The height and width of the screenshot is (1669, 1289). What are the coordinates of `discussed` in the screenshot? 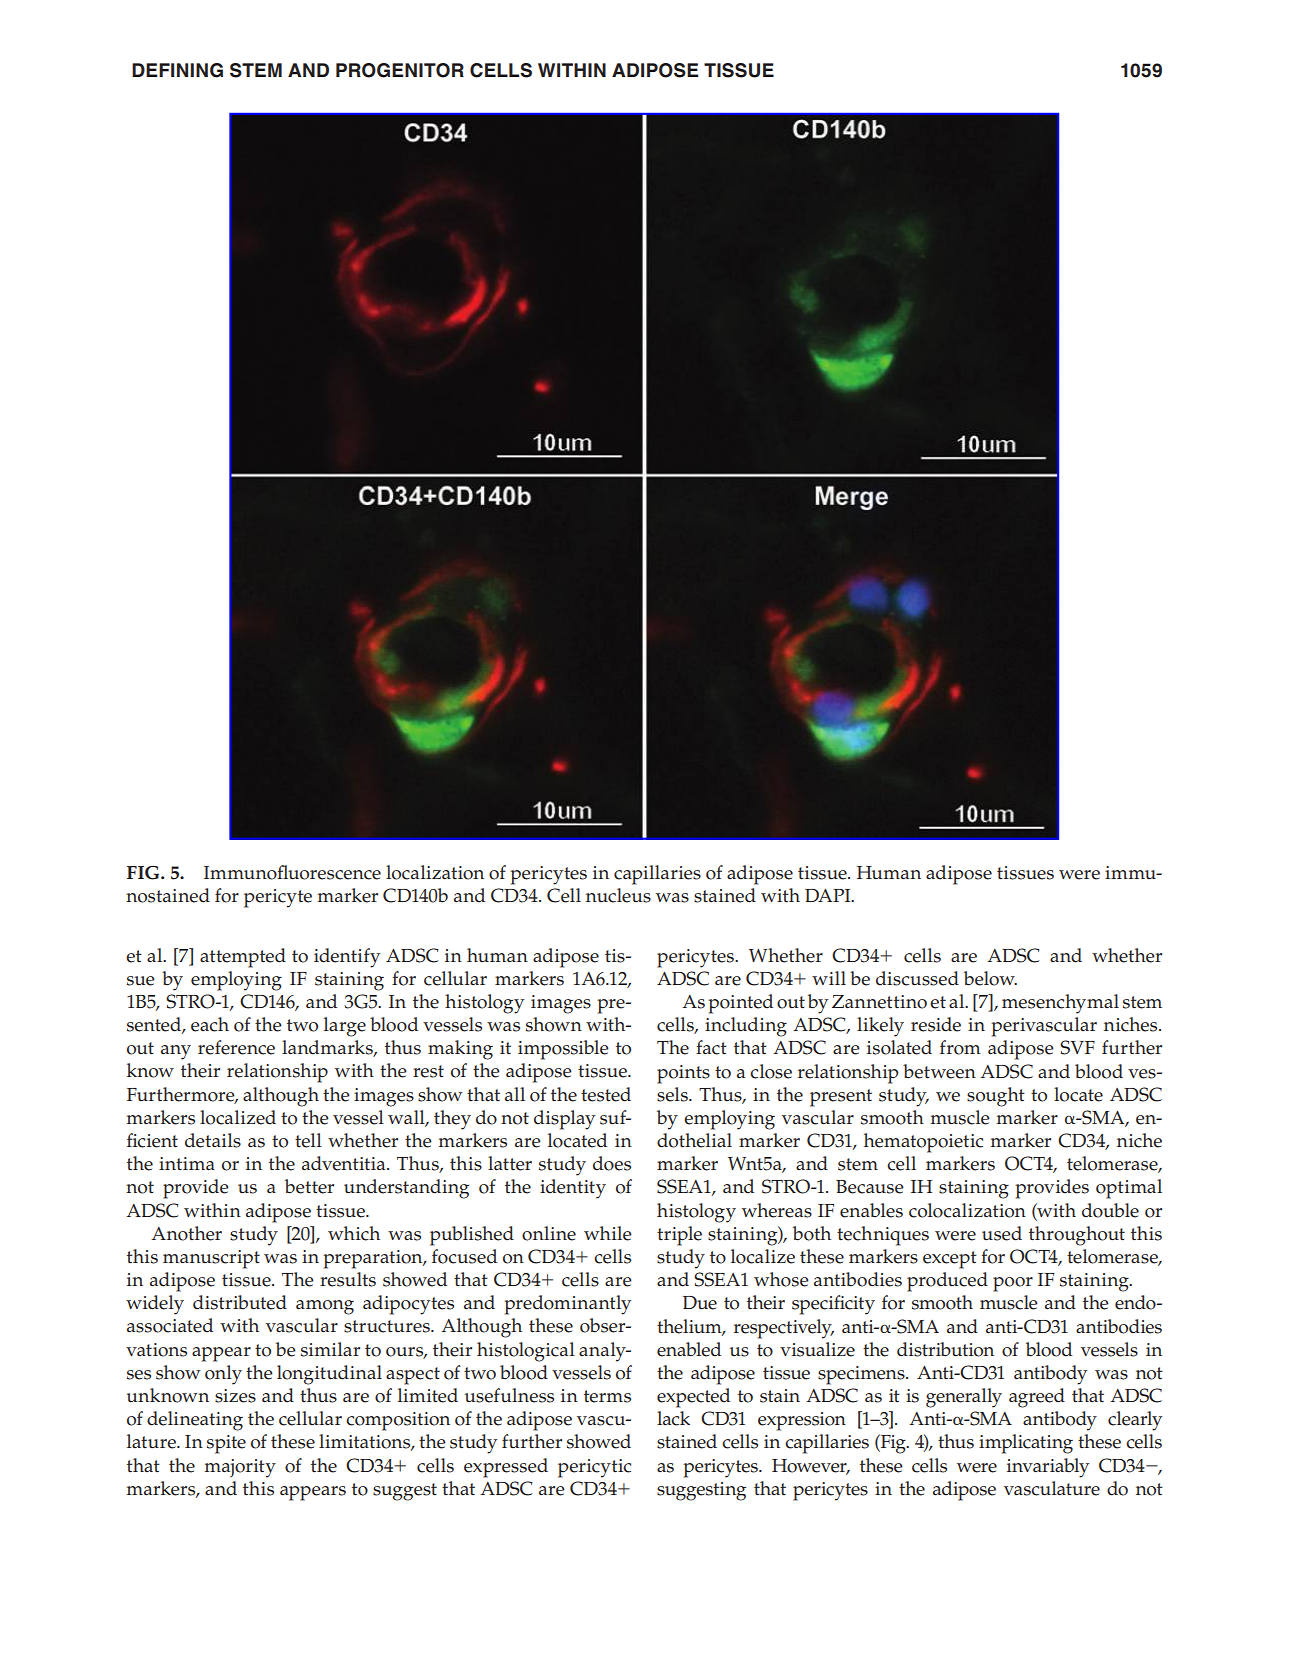 It's located at (917, 978).
